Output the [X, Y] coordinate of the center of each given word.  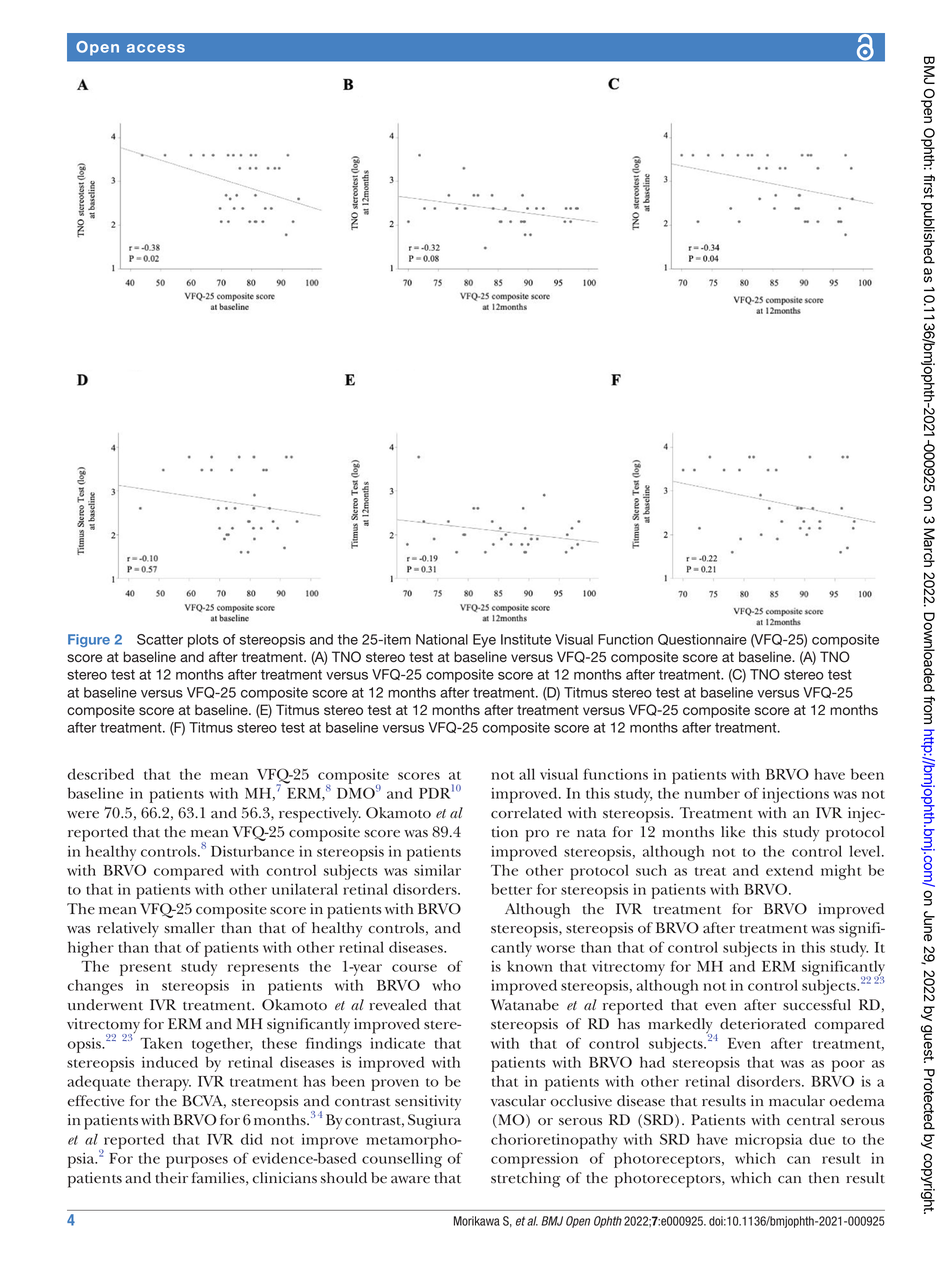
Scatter [160, 639]
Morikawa [477, 1221]
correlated [526, 813]
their [171, 1178]
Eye [484, 641]
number [712, 793]
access [156, 48]
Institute [526, 639]
